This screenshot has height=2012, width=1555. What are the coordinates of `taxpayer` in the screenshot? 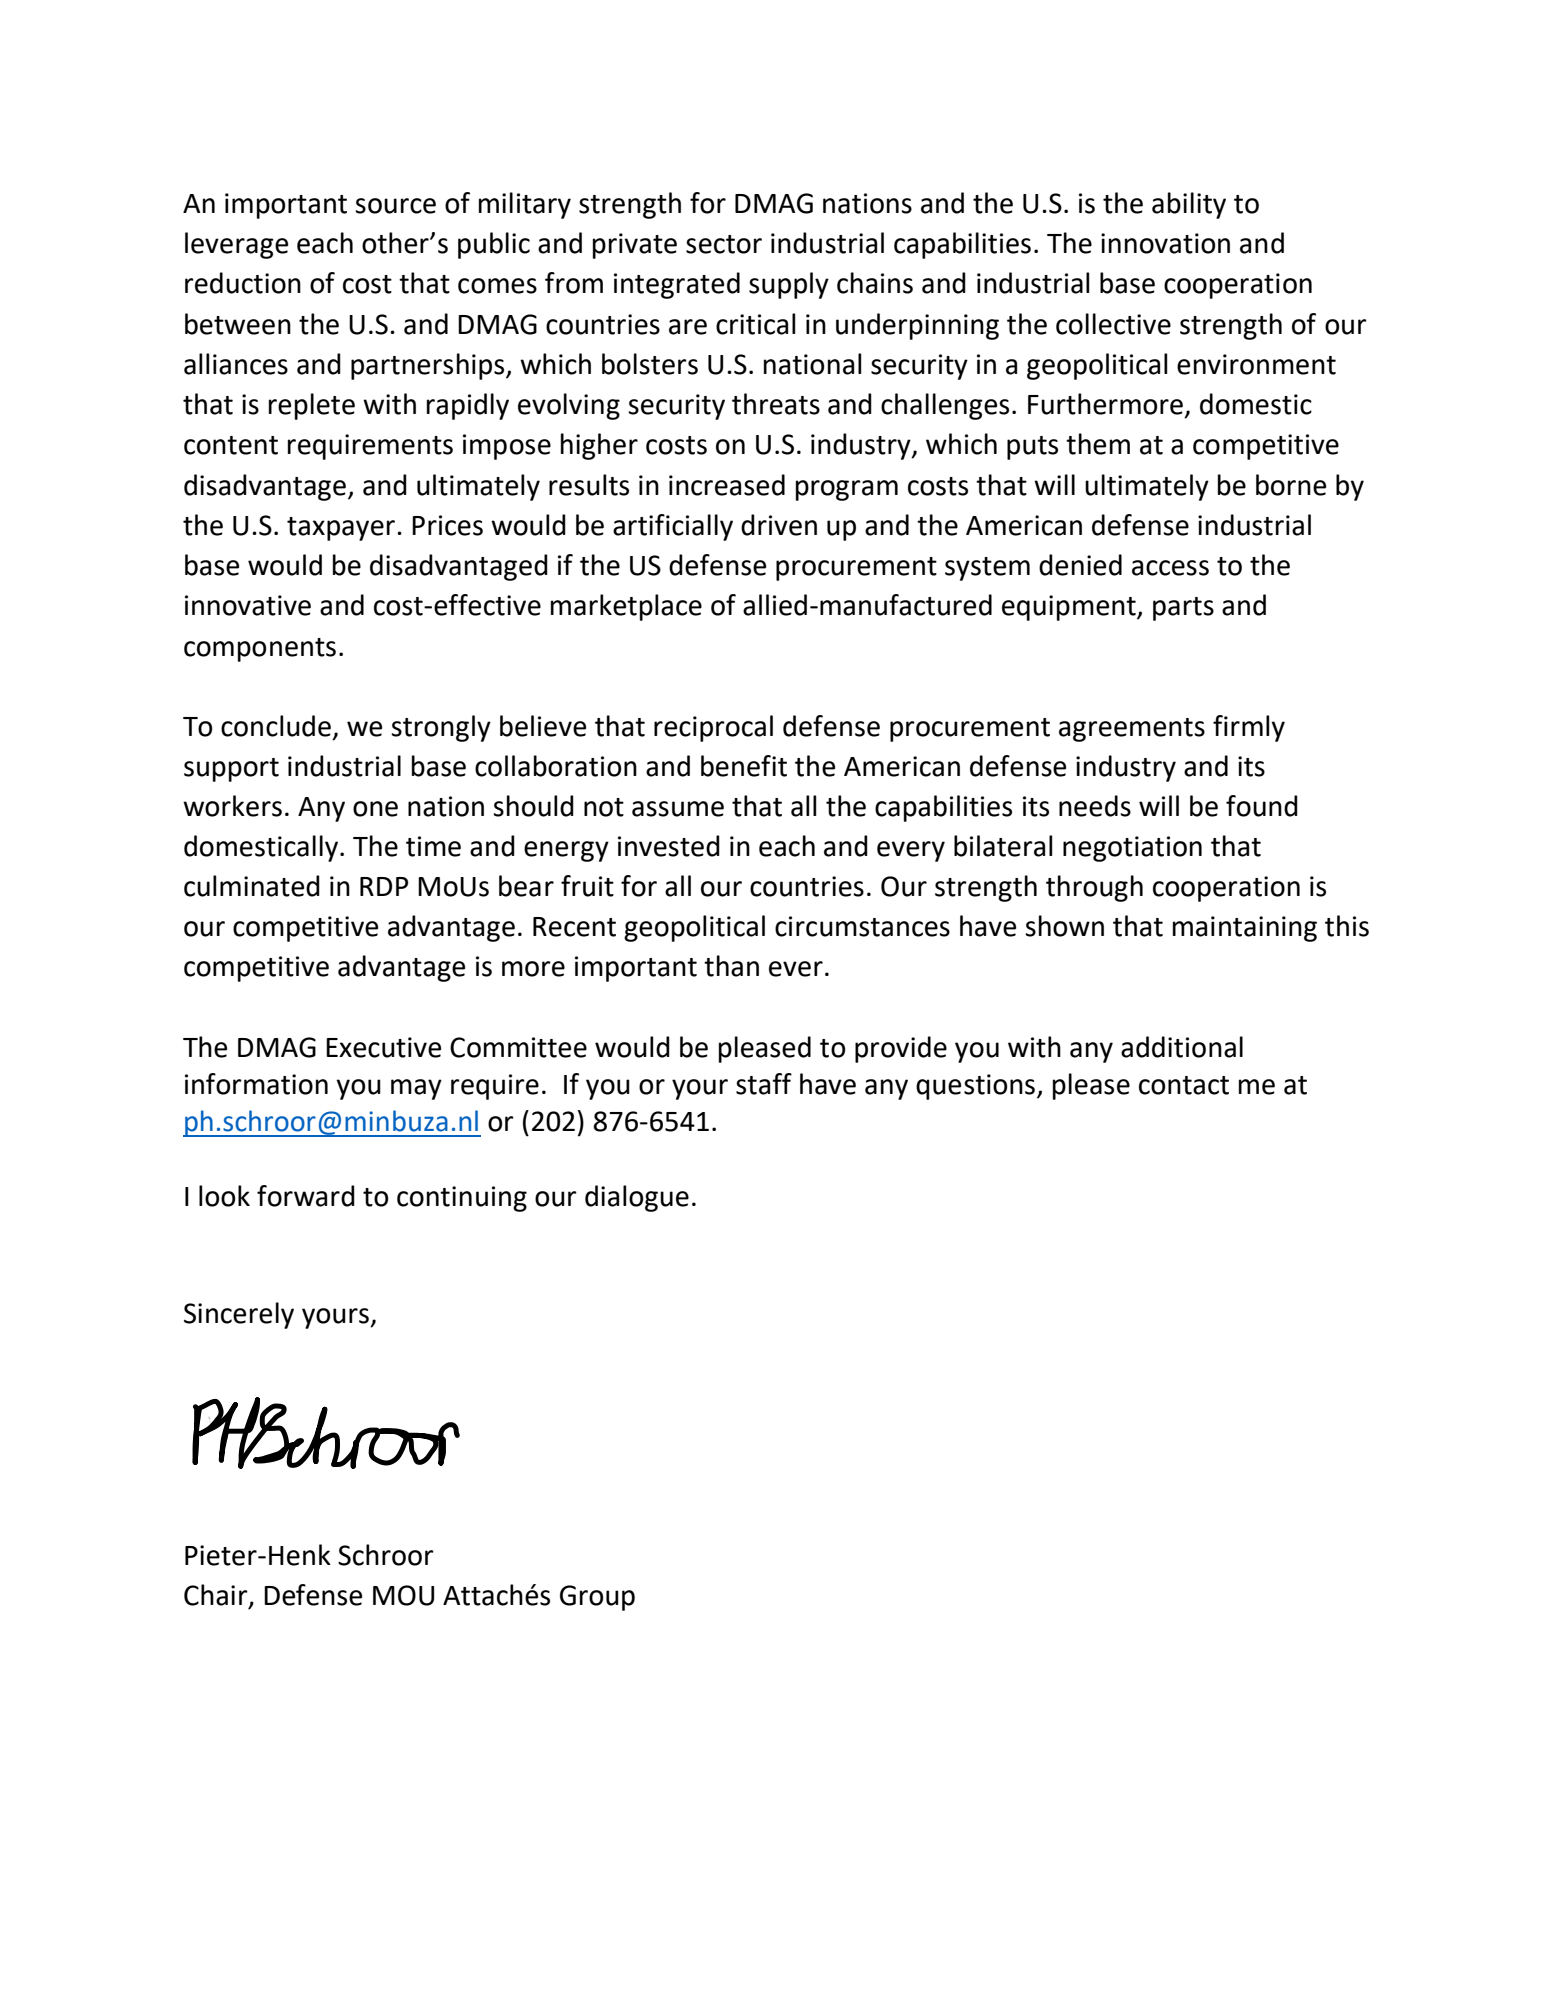 It's located at (342, 529).
